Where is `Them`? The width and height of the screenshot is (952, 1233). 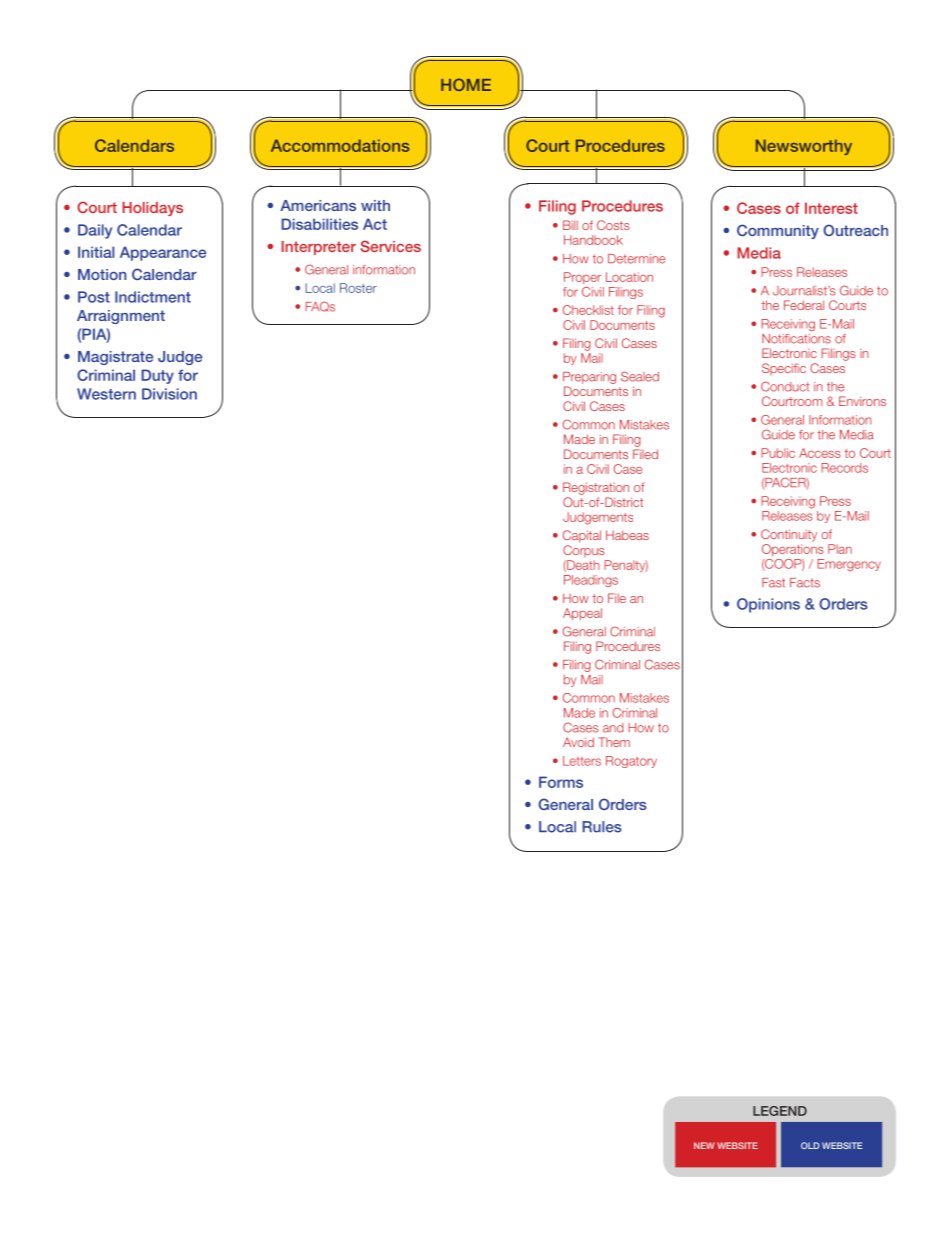
Them is located at coordinates (614, 742).
